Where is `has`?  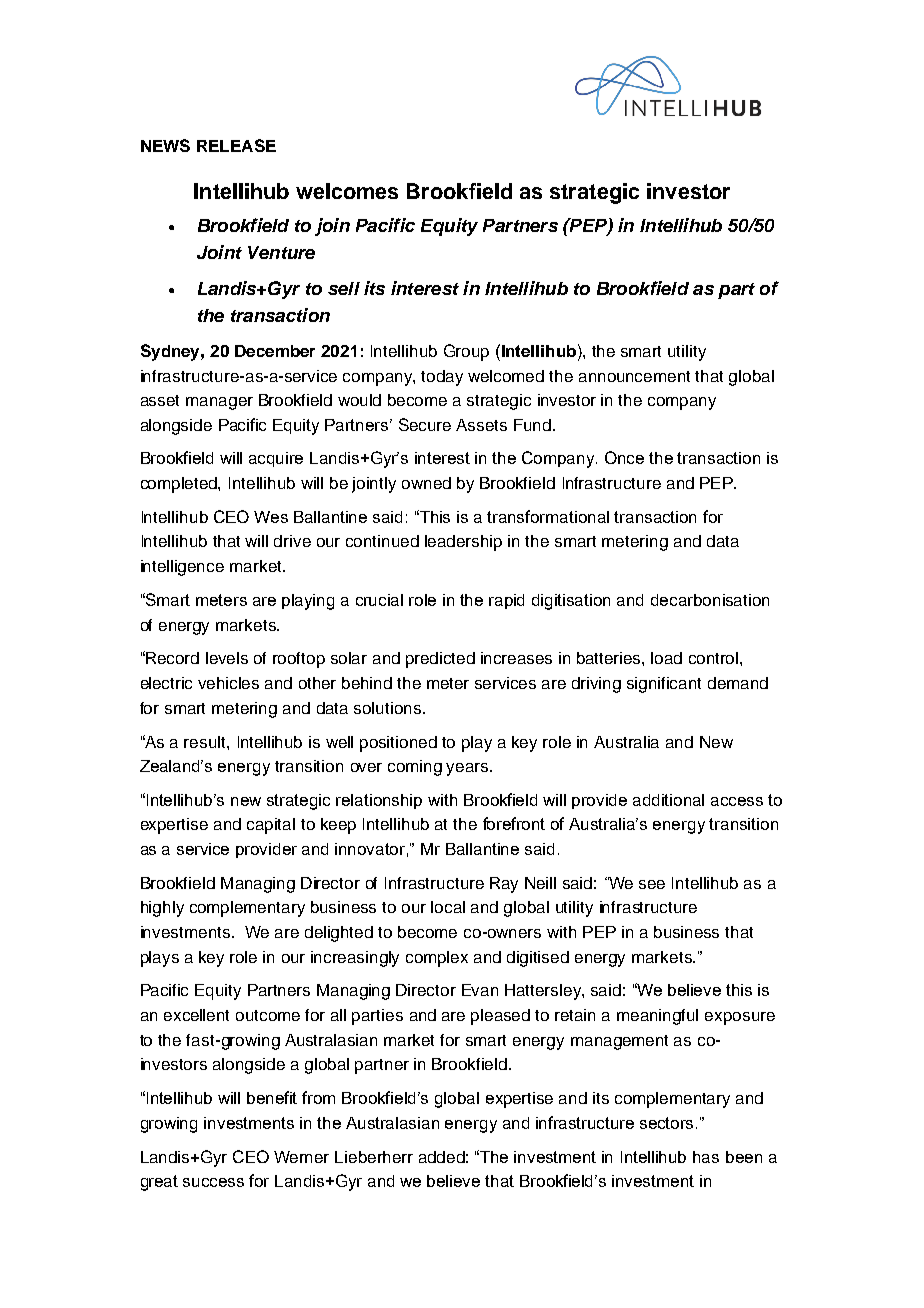 has is located at coordinates (706, 1157).
